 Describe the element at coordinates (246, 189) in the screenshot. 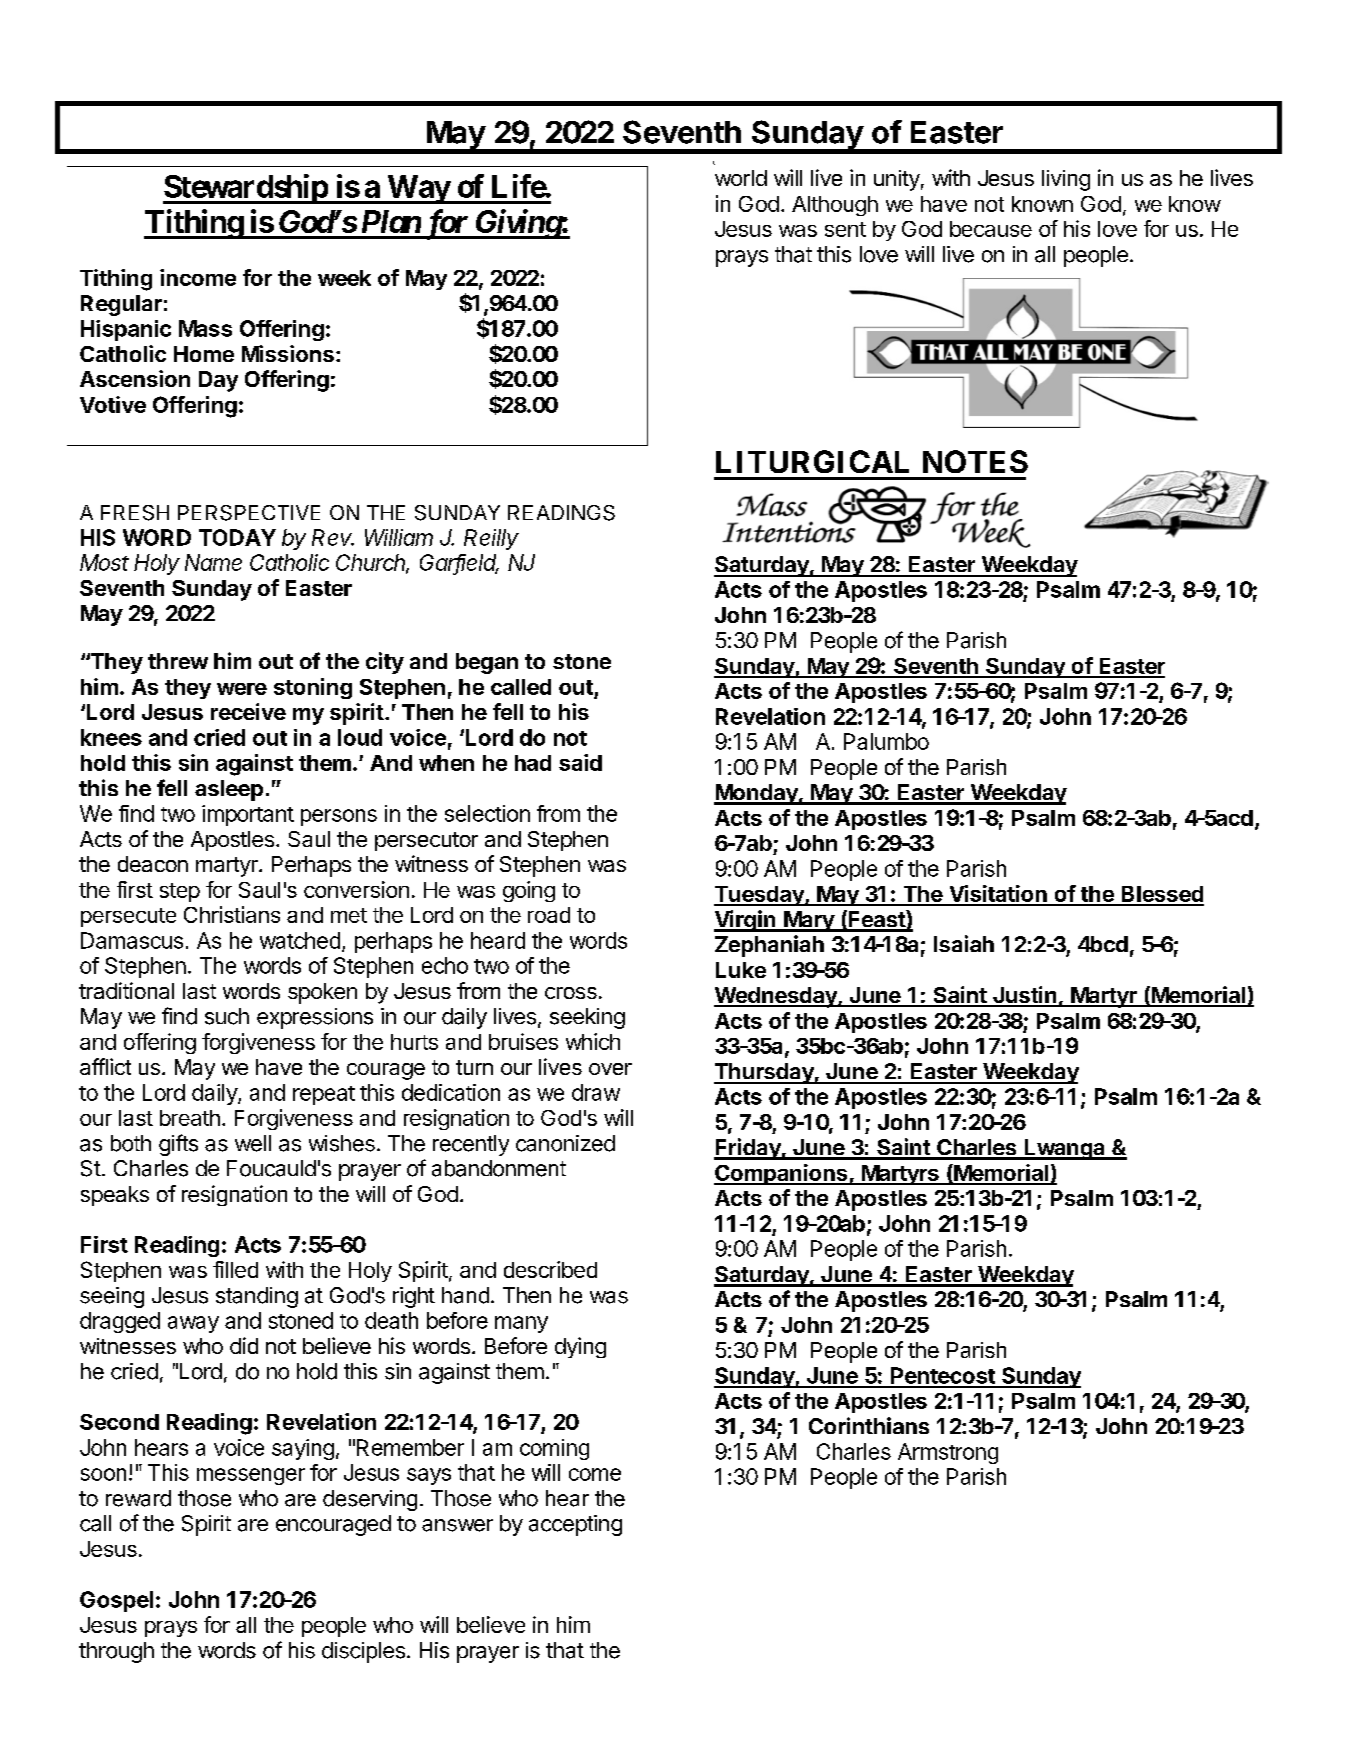

I see `Stewardship` at that location.
